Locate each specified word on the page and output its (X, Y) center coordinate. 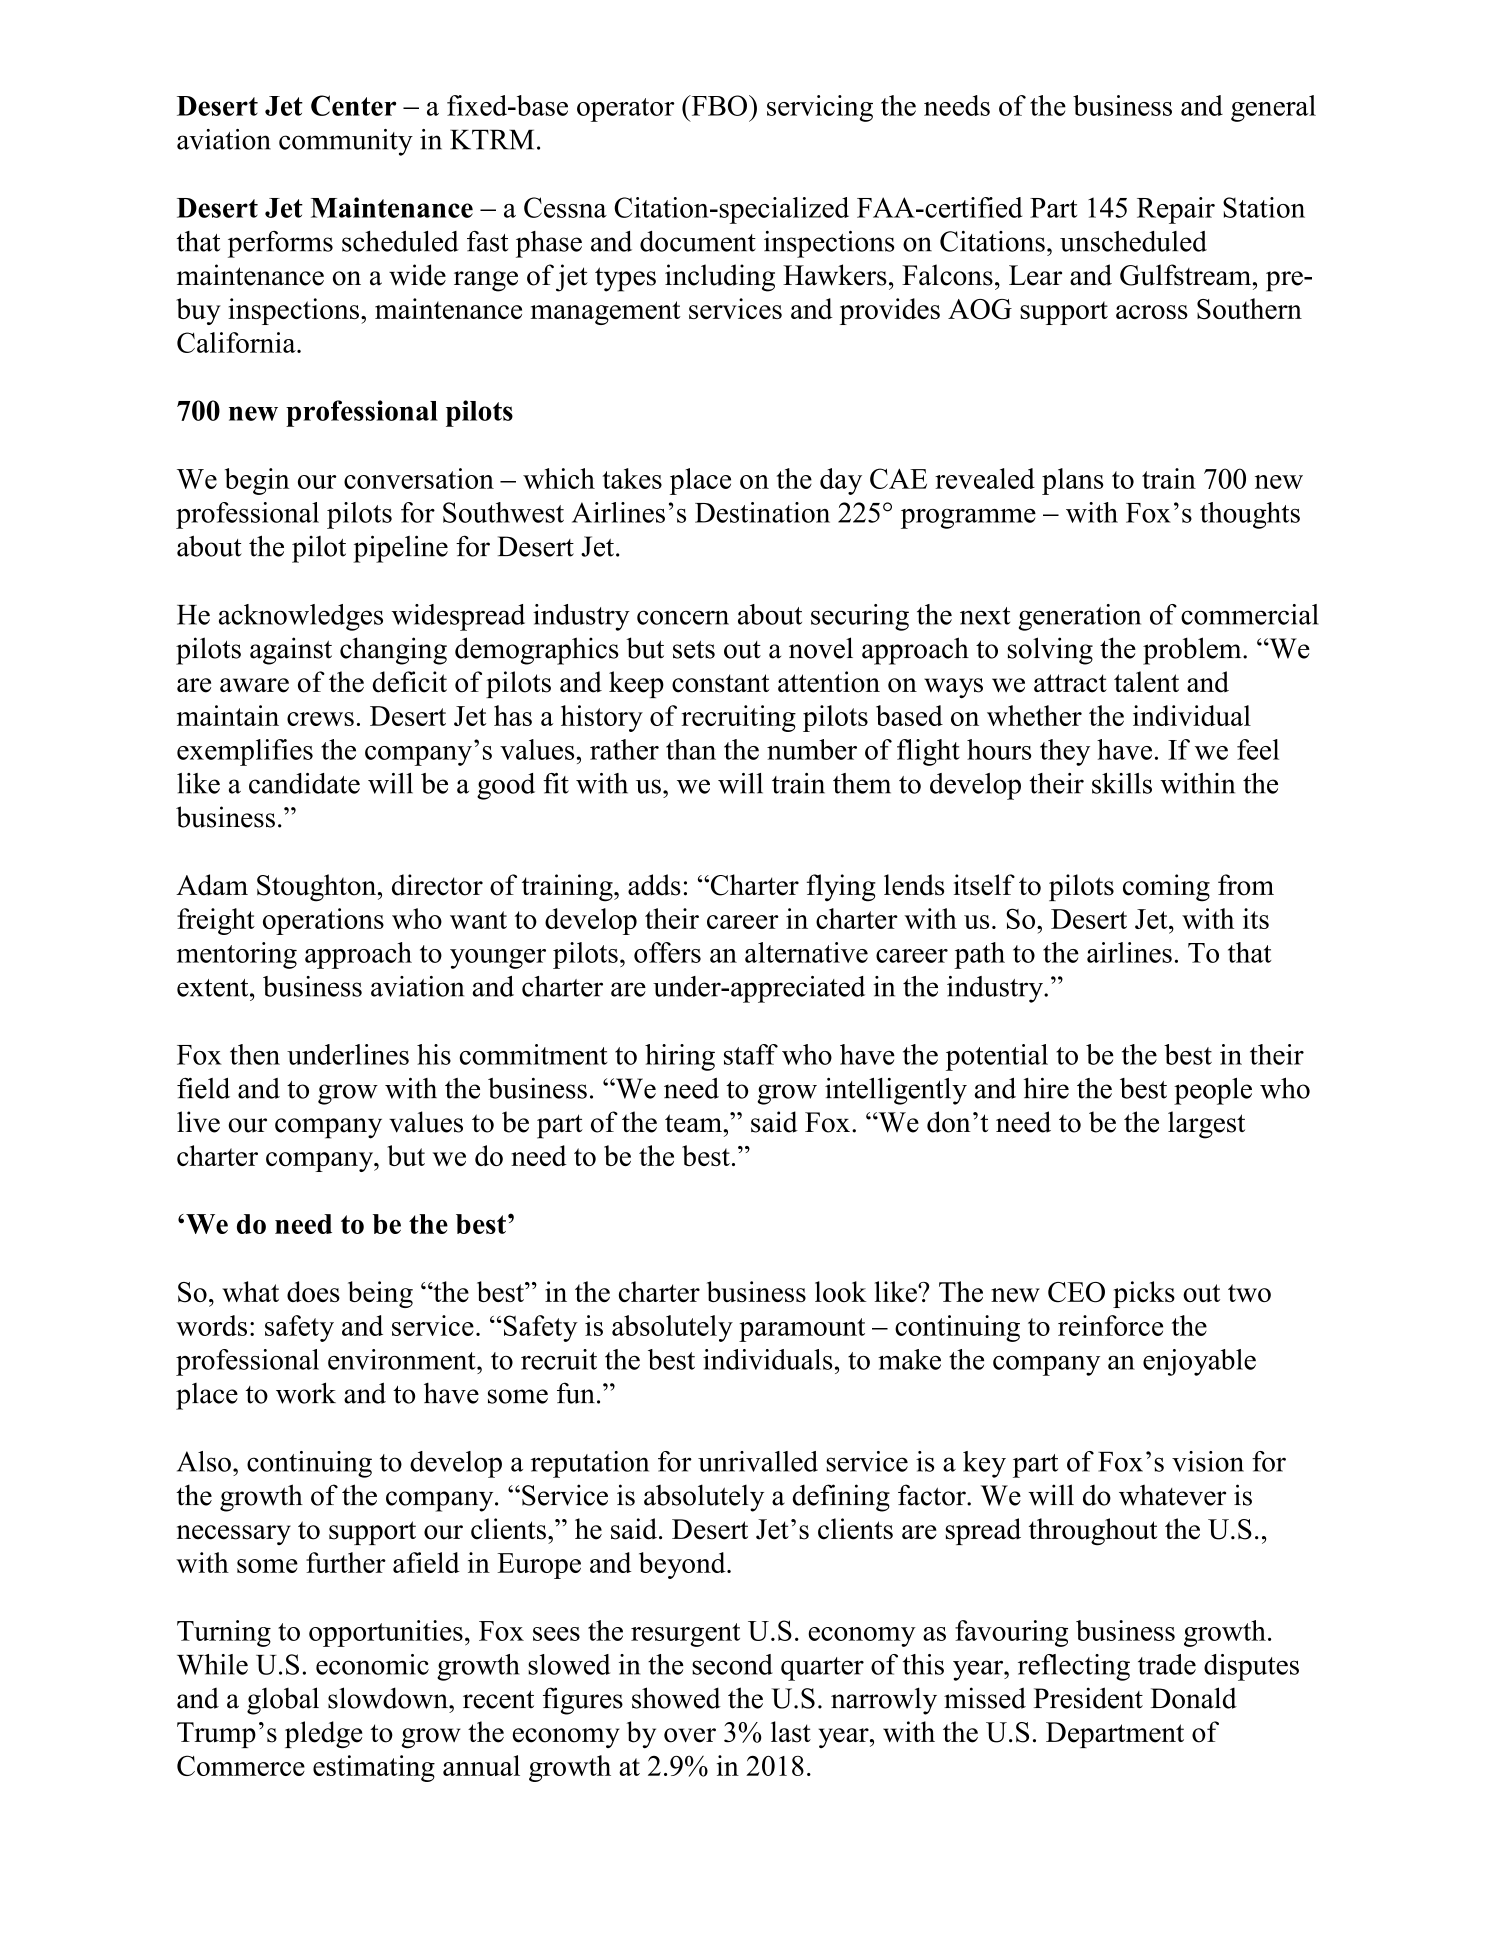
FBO (718, 105)
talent (1146, 682)
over (690, 1735)
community (346, 142)
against (291, 651)
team (694, 1123)
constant (721, 683)
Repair (1176, 210)
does (313, 1291)
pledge (323, 1735)
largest (1206, 1125)
